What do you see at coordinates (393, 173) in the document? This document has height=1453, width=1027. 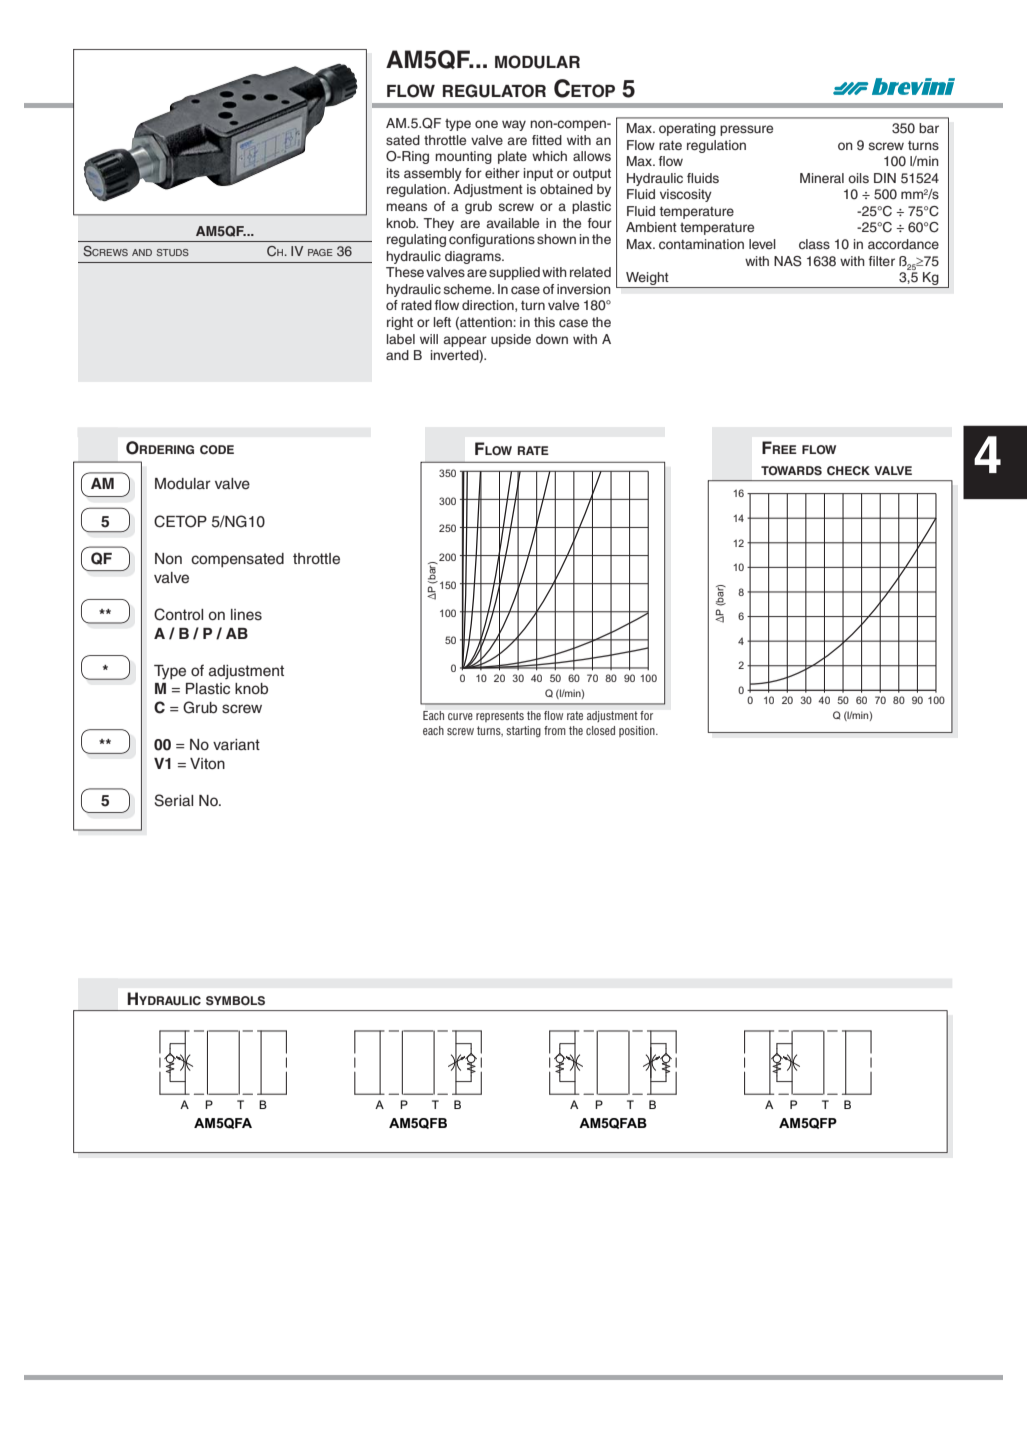 I see `its` at bounding box center [393, 173].
